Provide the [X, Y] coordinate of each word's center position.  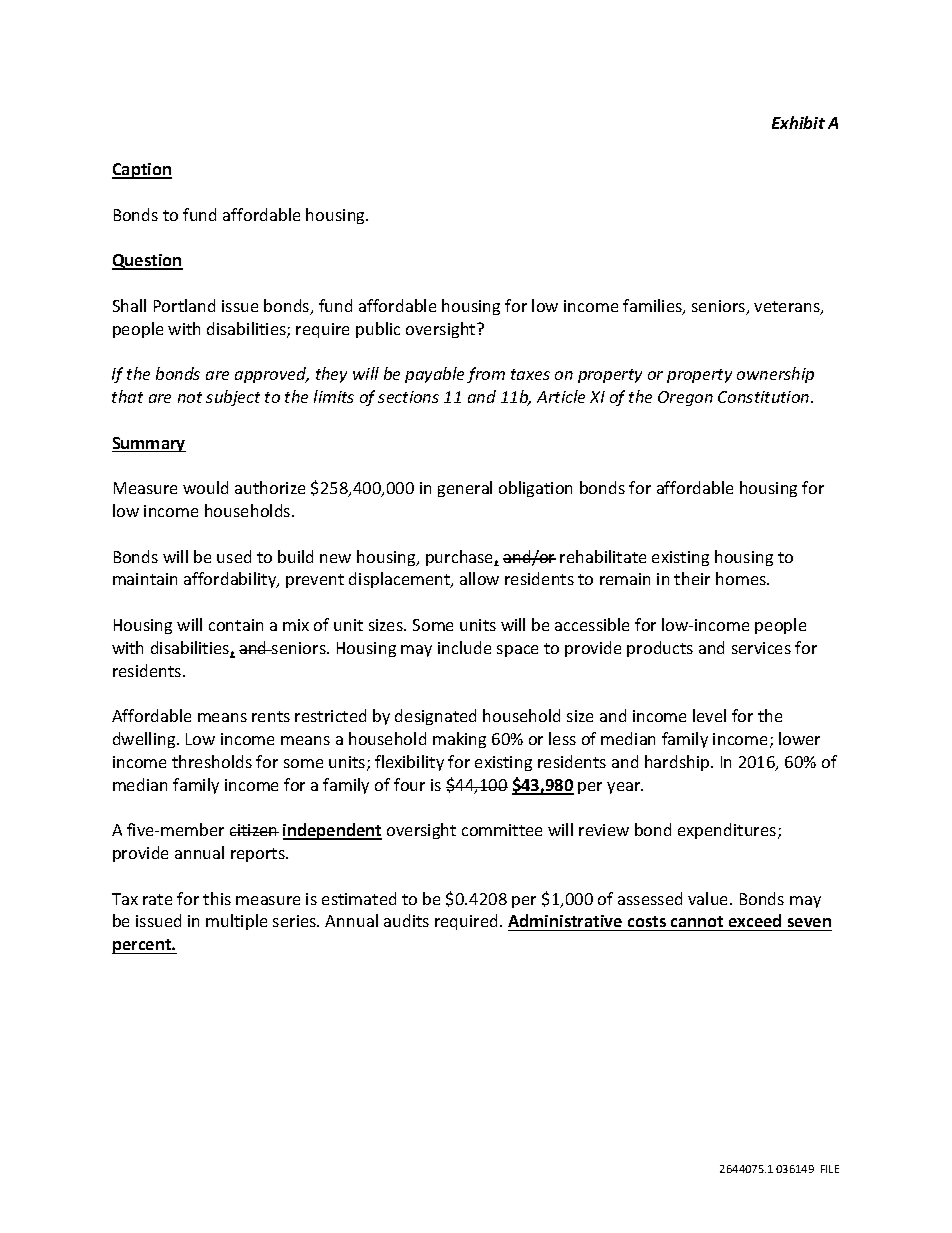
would [205, 487]
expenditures [728, 831]
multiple [236, 922]
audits [406, 920]
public [378, 330]
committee [502, 830]
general [465, 489]
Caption [142, 171]
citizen [254, 830]
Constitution [765, 397]
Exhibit [798, 122]
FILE [830, 1169]
